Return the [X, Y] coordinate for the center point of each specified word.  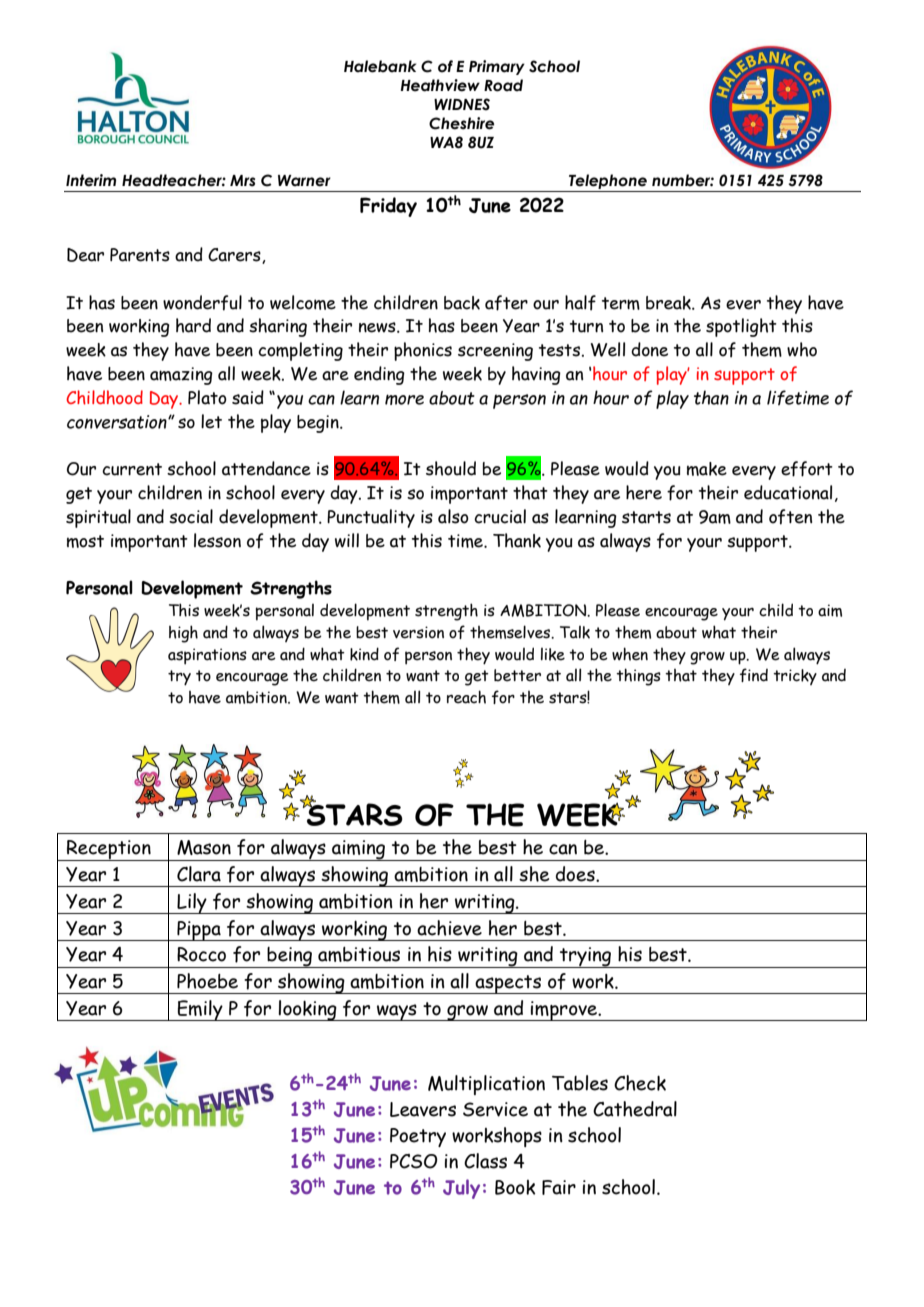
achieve [449, 928]
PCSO [413, 1161]
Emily [200, 1010]
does [576, 874]
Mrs [242, 181]
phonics [423, 351]
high [183, 634]
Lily [192, 903]
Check [640, 1083]
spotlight [741, 327]
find [754, 675]
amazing [181, 376]
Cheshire [461, 123]
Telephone [608, 181]
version [418, 632]
